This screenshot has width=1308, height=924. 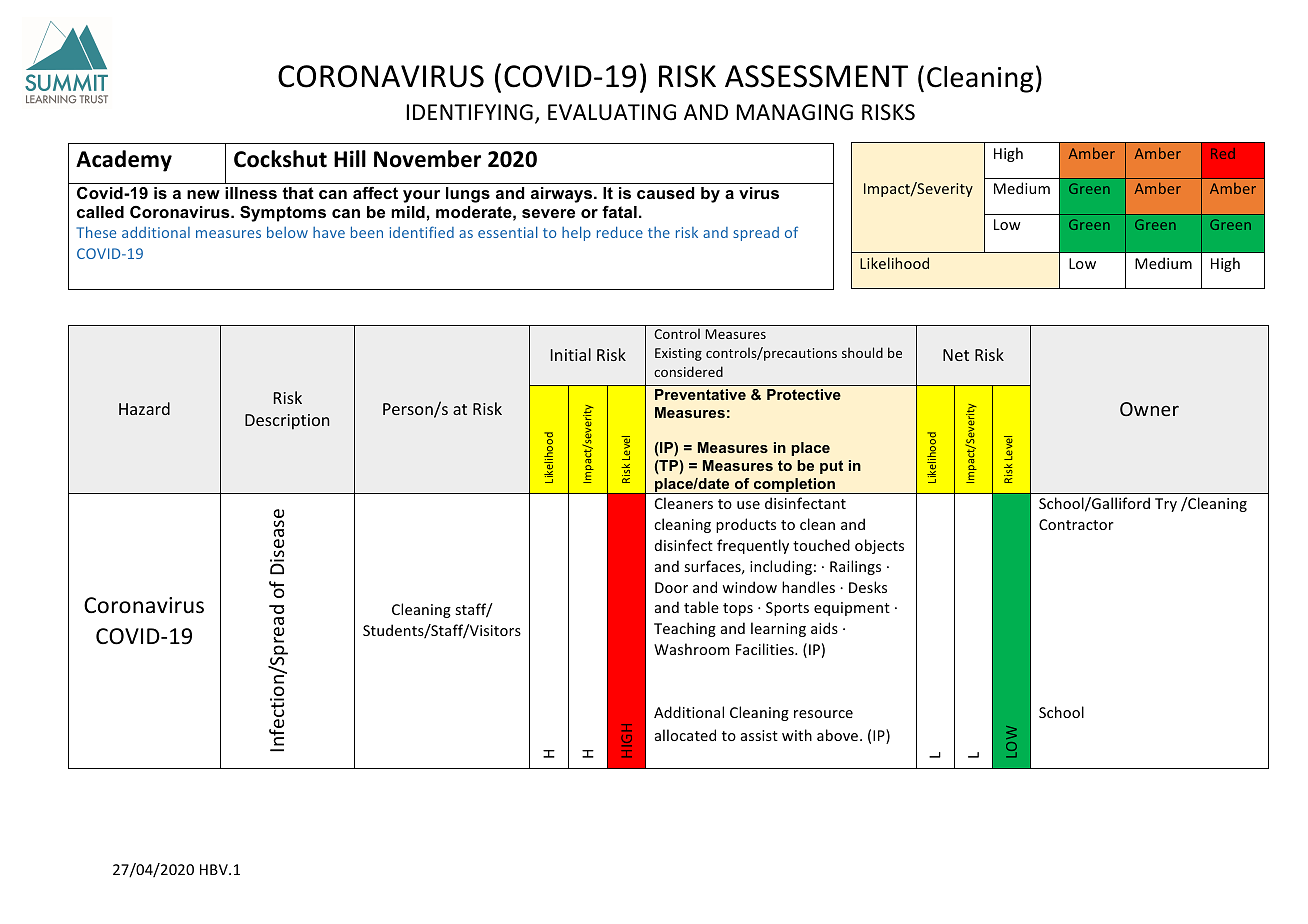 What do you see at coordinates (124, 161) in the screenshot?
I see `Academy` at bounding box center [124, 161].
